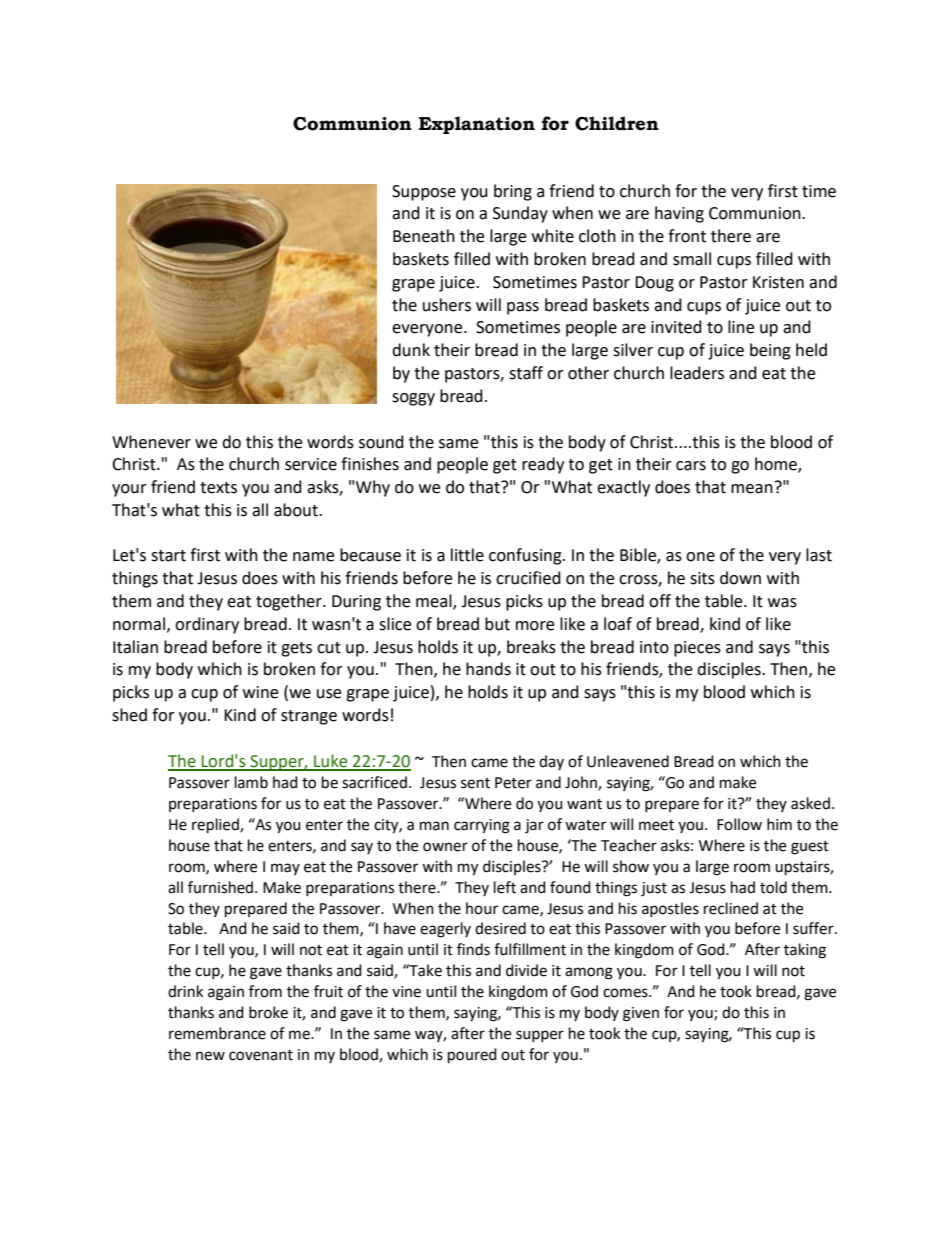 The image size is (952, 1233). What do you see at coordinates (217, 1033) in the screenshot?
I see `remembrance` at bounding box center [217, 1033].
